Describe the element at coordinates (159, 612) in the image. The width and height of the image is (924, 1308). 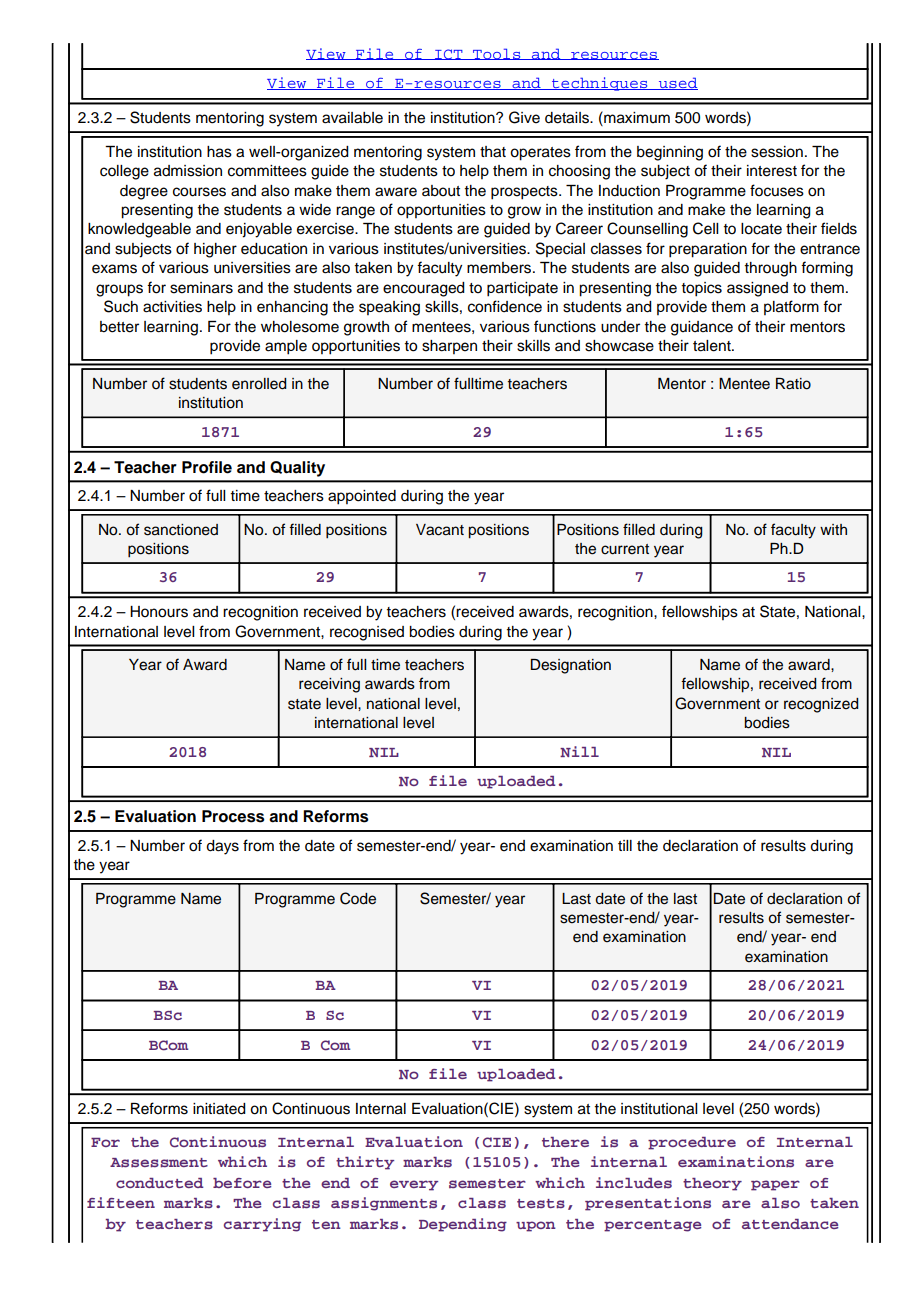
I see `Honours` at that location.
